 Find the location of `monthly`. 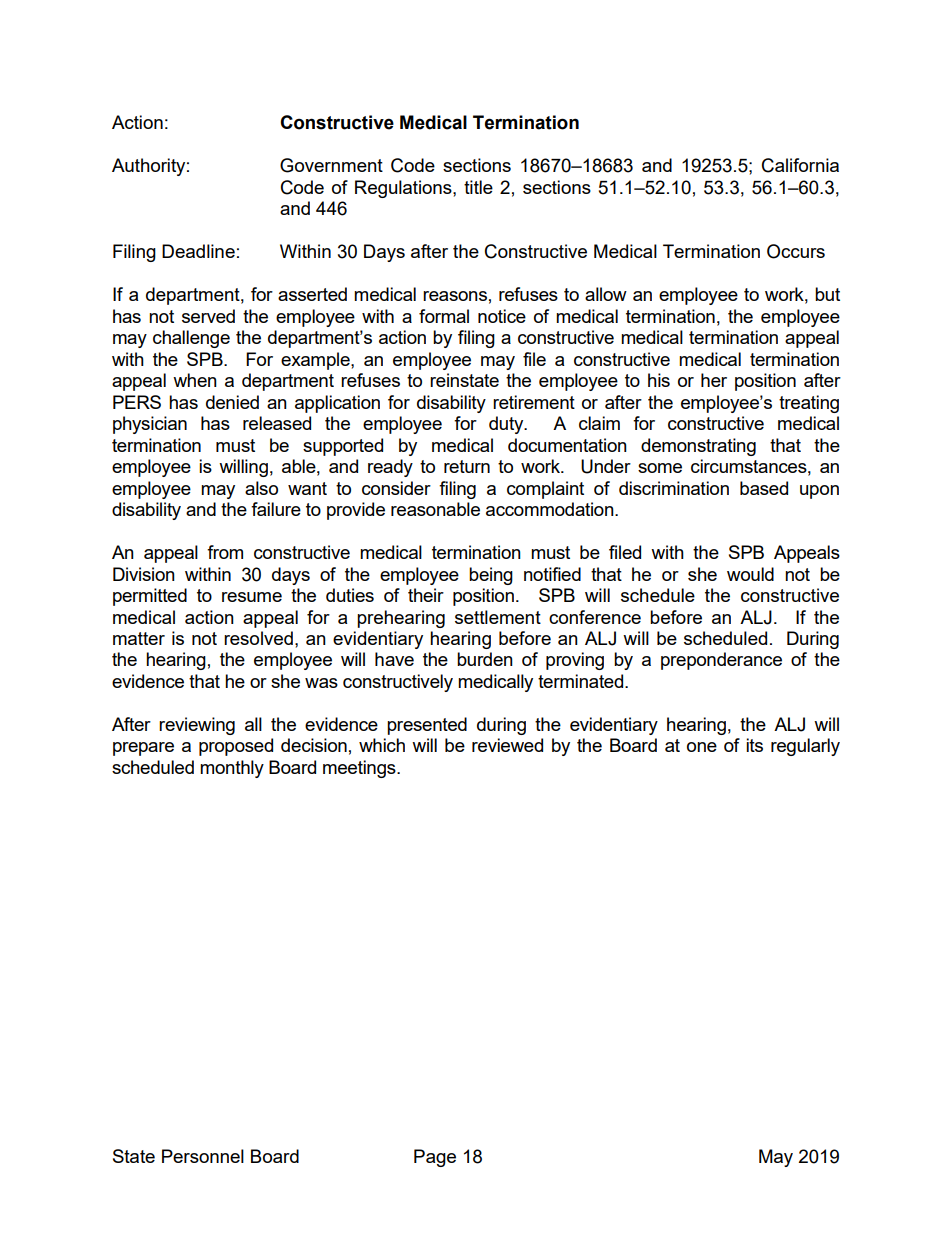

monthly is located at coordinates (232, 769).
